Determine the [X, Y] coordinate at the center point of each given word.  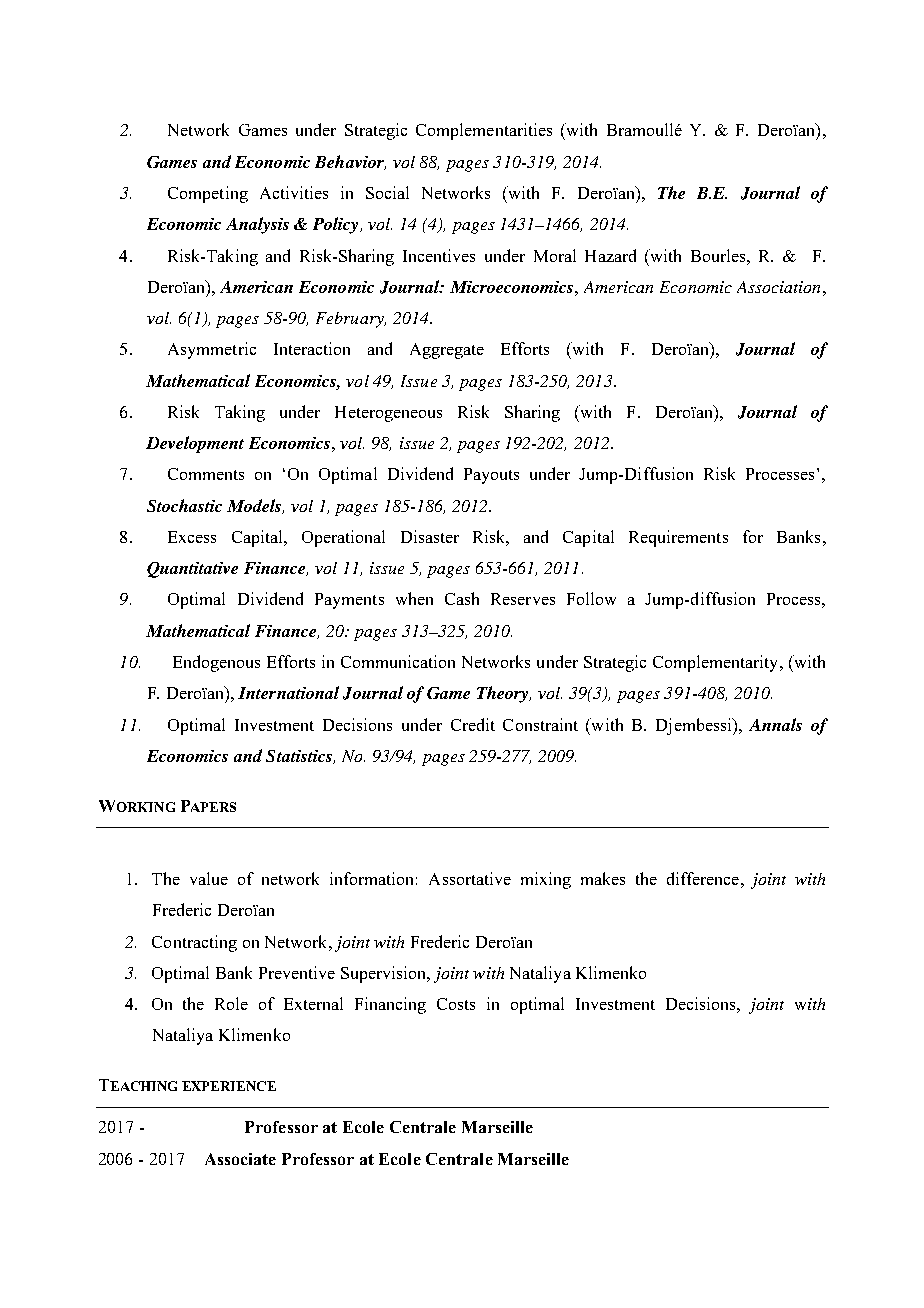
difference [703, 878]
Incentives [439, 255]
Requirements [678, 538]
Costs [456, 1004]
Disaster [430, 536]
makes [603, 878]
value [209, 878]
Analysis [257, 225]
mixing [546, 880]
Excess [192, 537]
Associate [240, 1159]
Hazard [610, 255]
